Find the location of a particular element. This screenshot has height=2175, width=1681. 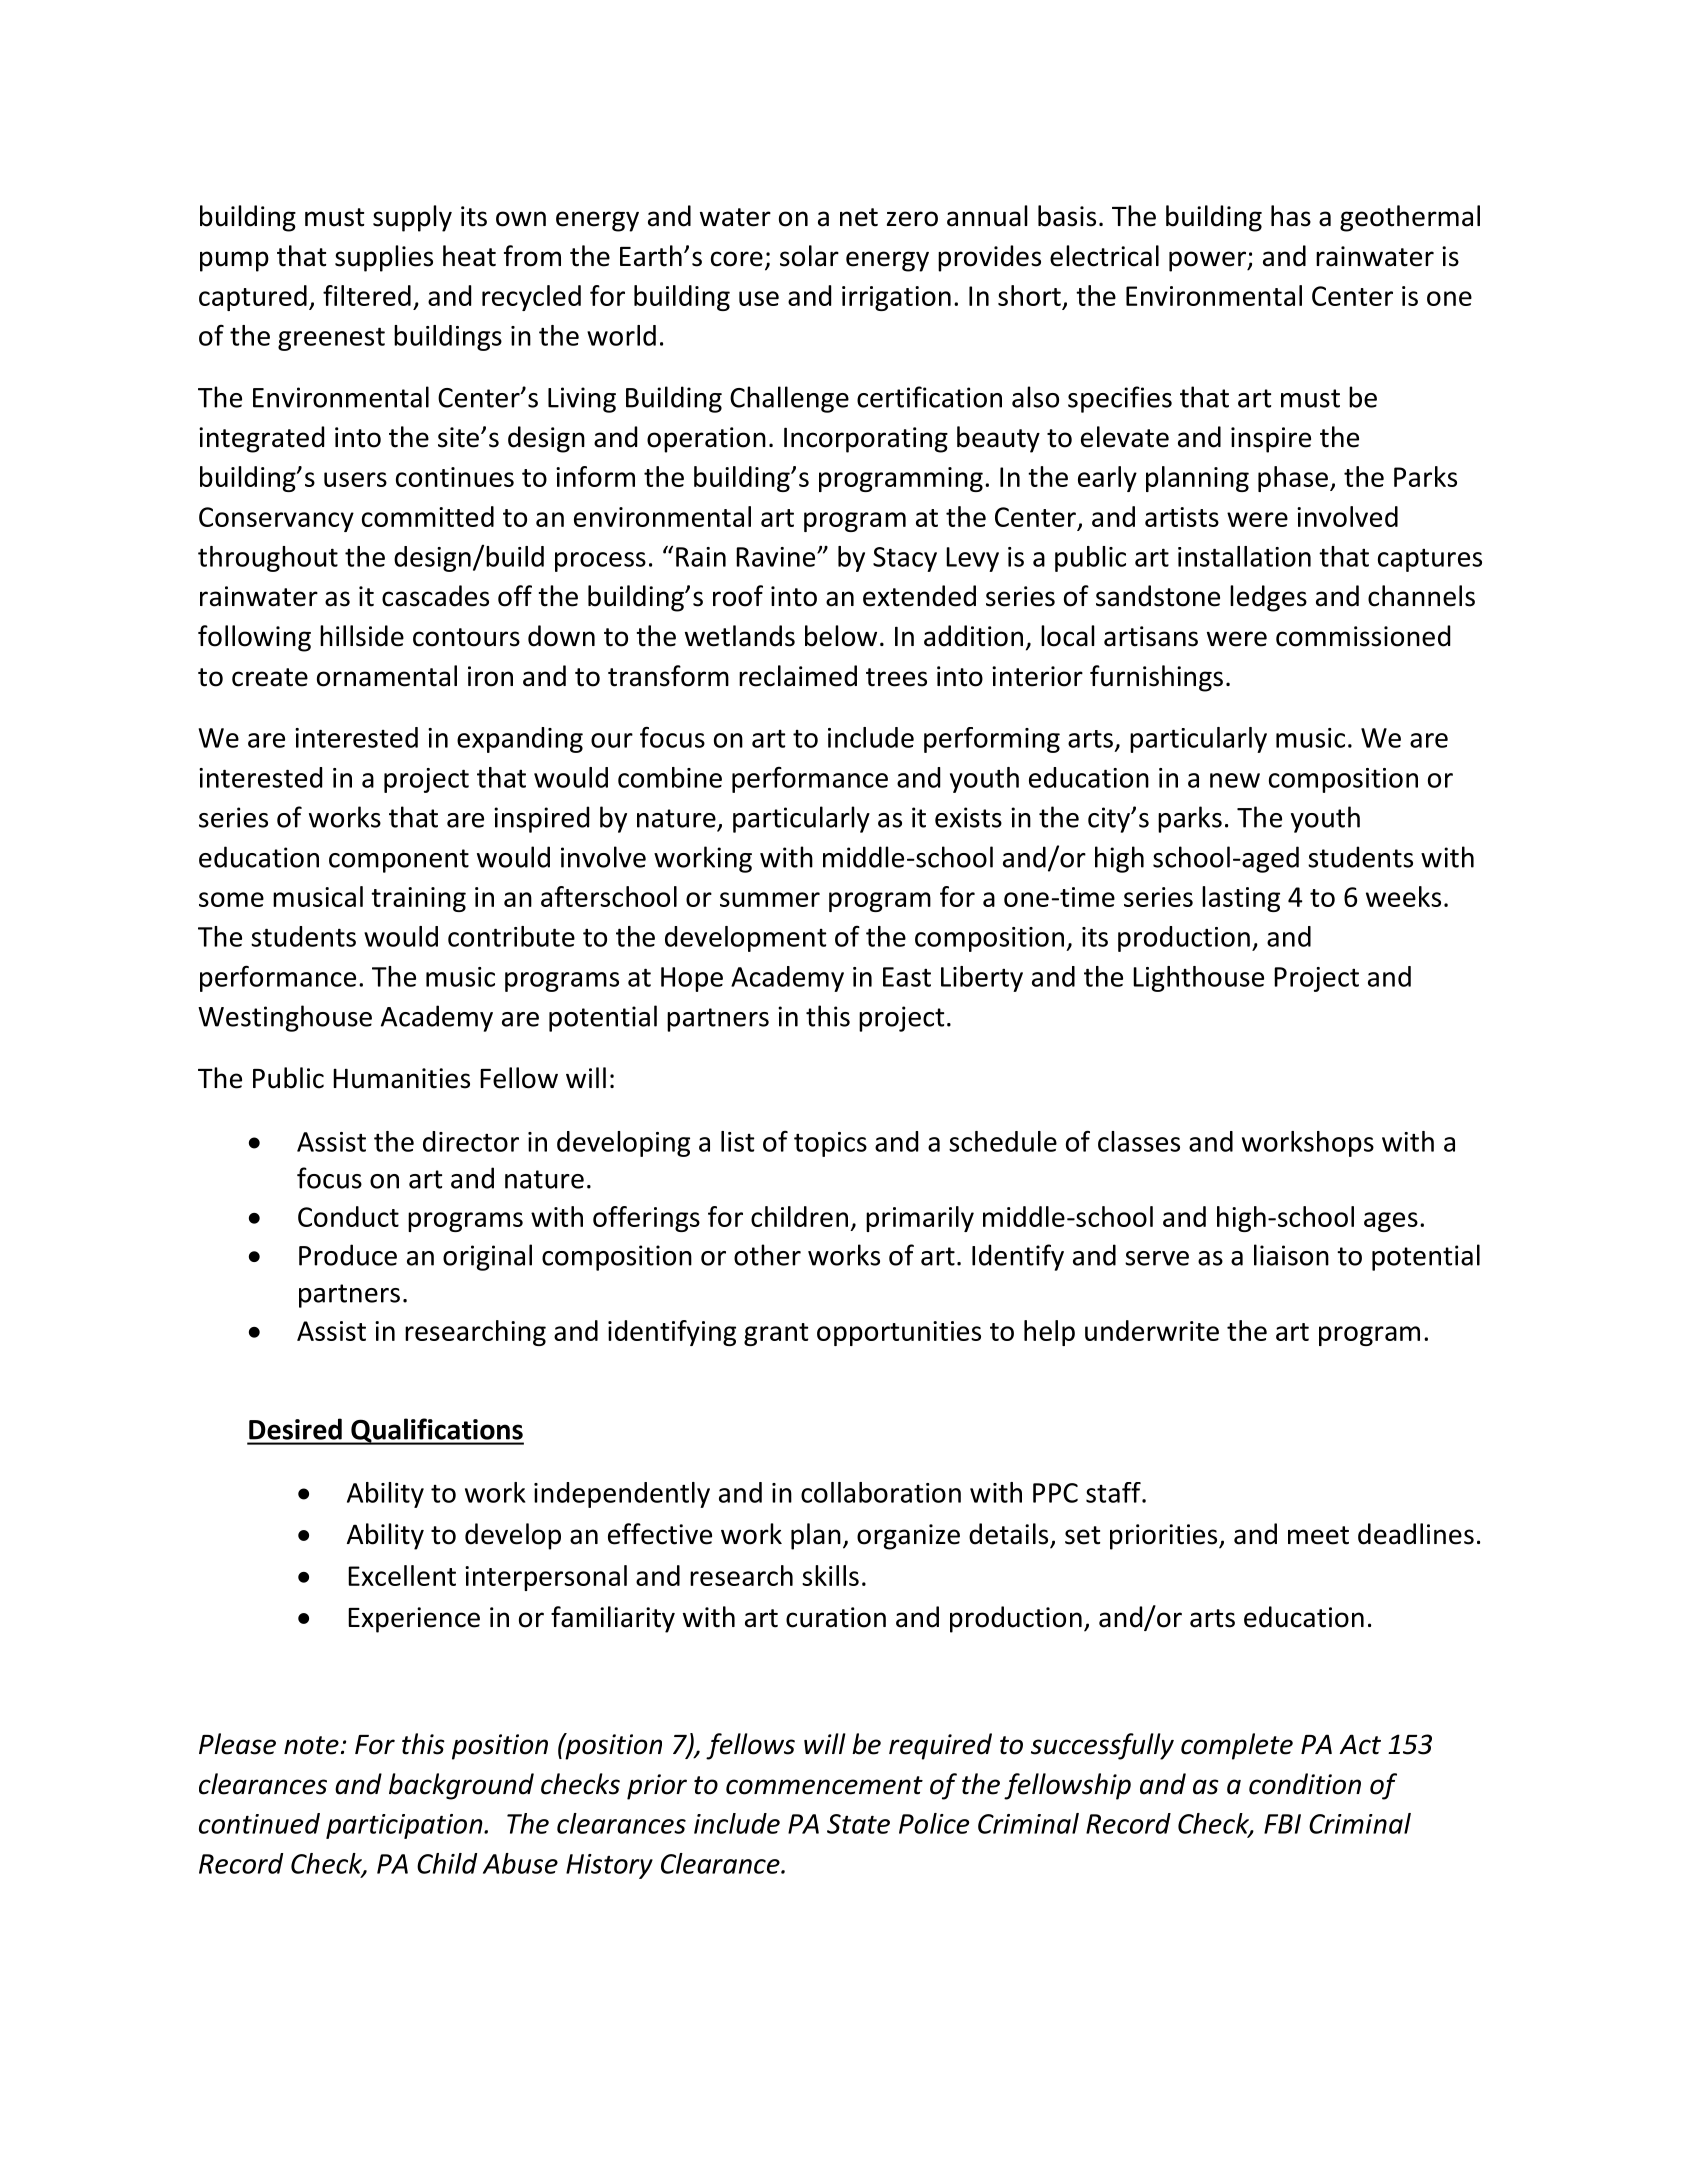

participation is located at coordinates (405, 1826).
